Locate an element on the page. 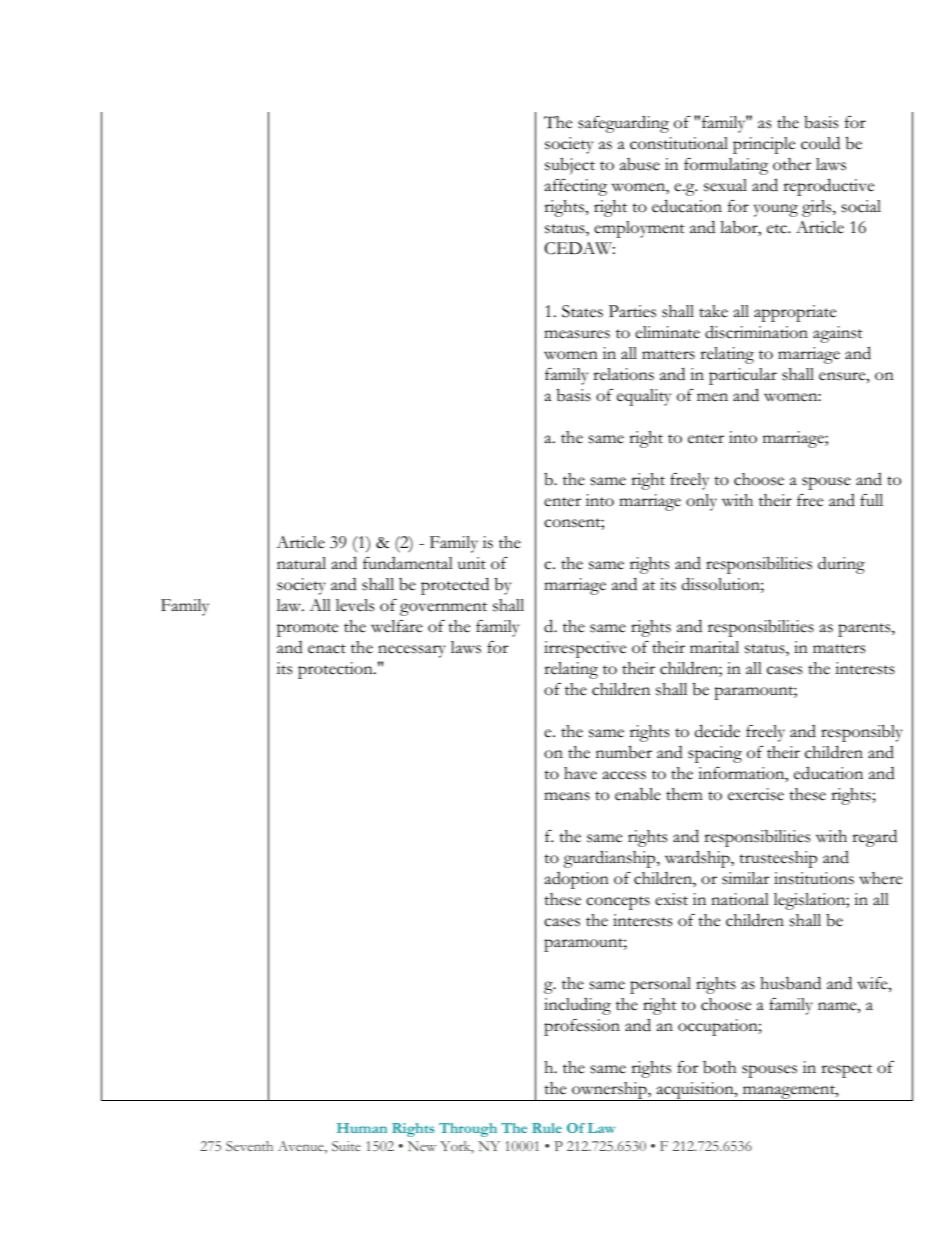 The image size is (952, 1233). institutions is located at coordinates (814, 878).
